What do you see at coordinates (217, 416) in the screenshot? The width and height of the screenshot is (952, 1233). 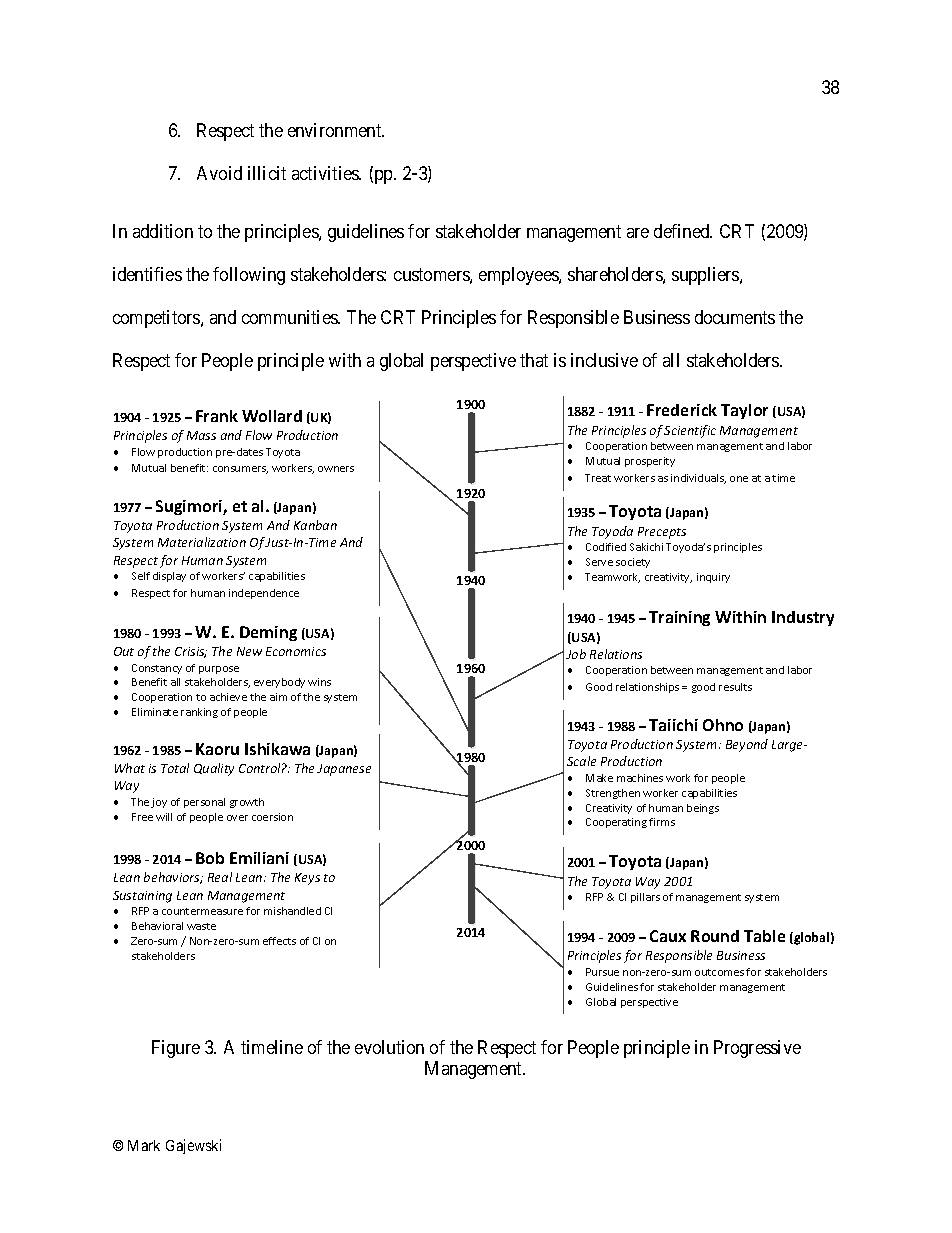 I see `Frank` at bounding box center [217, 416].
